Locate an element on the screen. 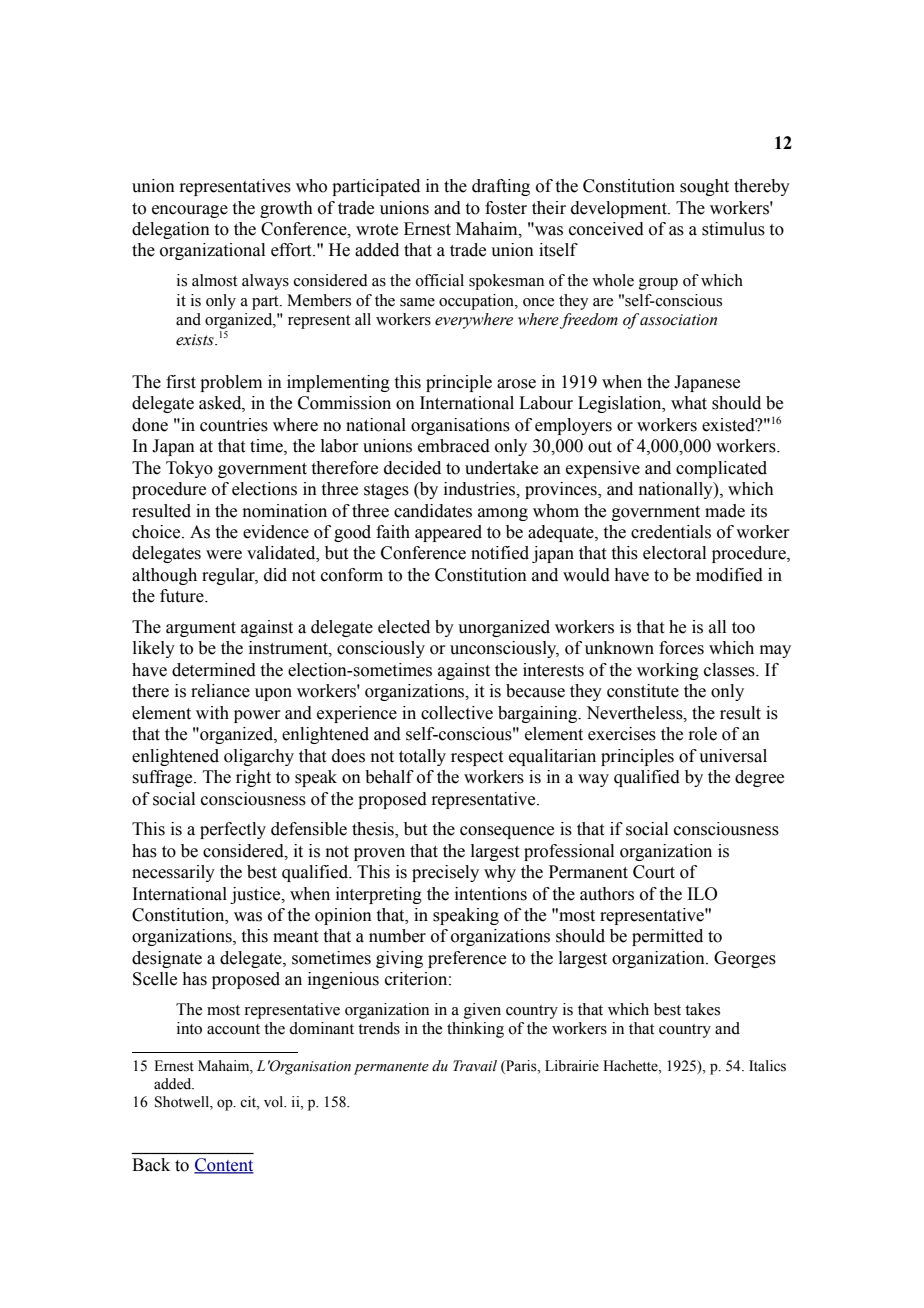 This screenshot has width=924, height=1308. consequence is located at coordinates (507, 832).
